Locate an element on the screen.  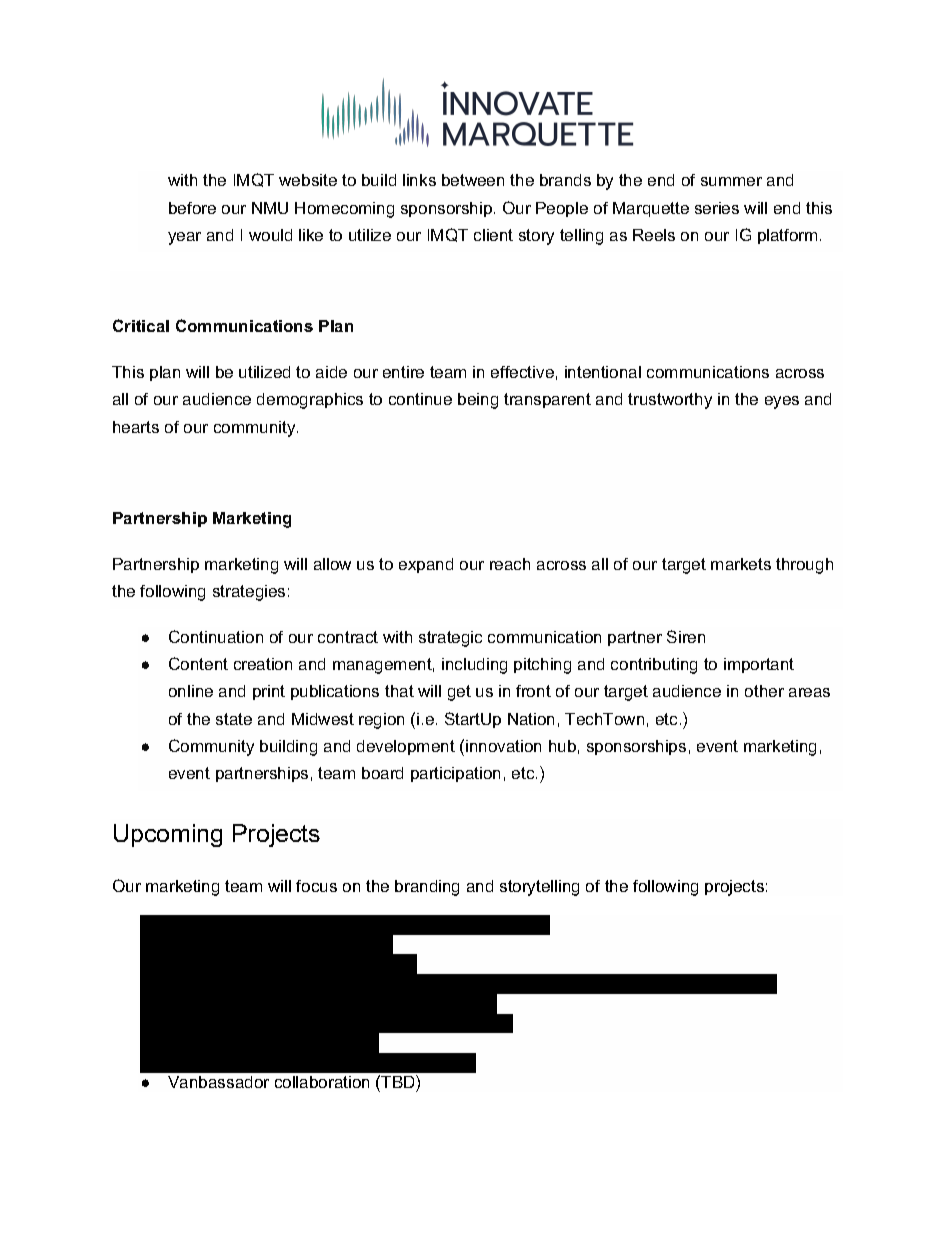
hub is located at coordinates (562, 746).
